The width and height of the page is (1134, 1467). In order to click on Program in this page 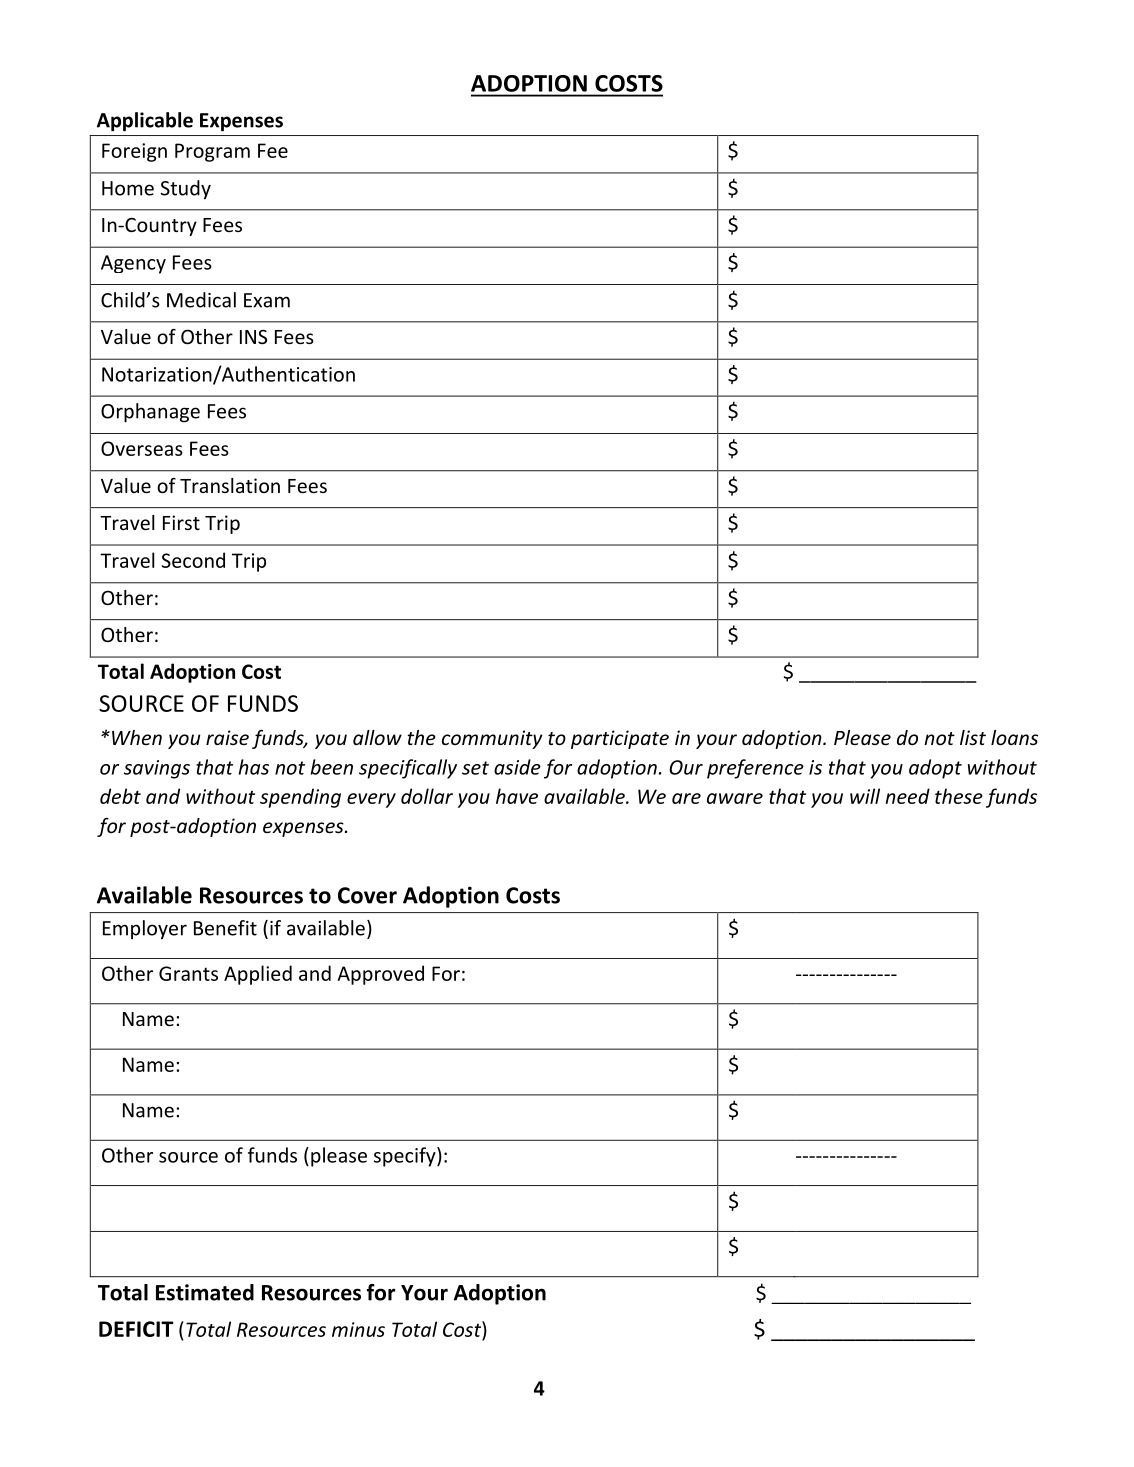, I will do `click(212, 152)`.
